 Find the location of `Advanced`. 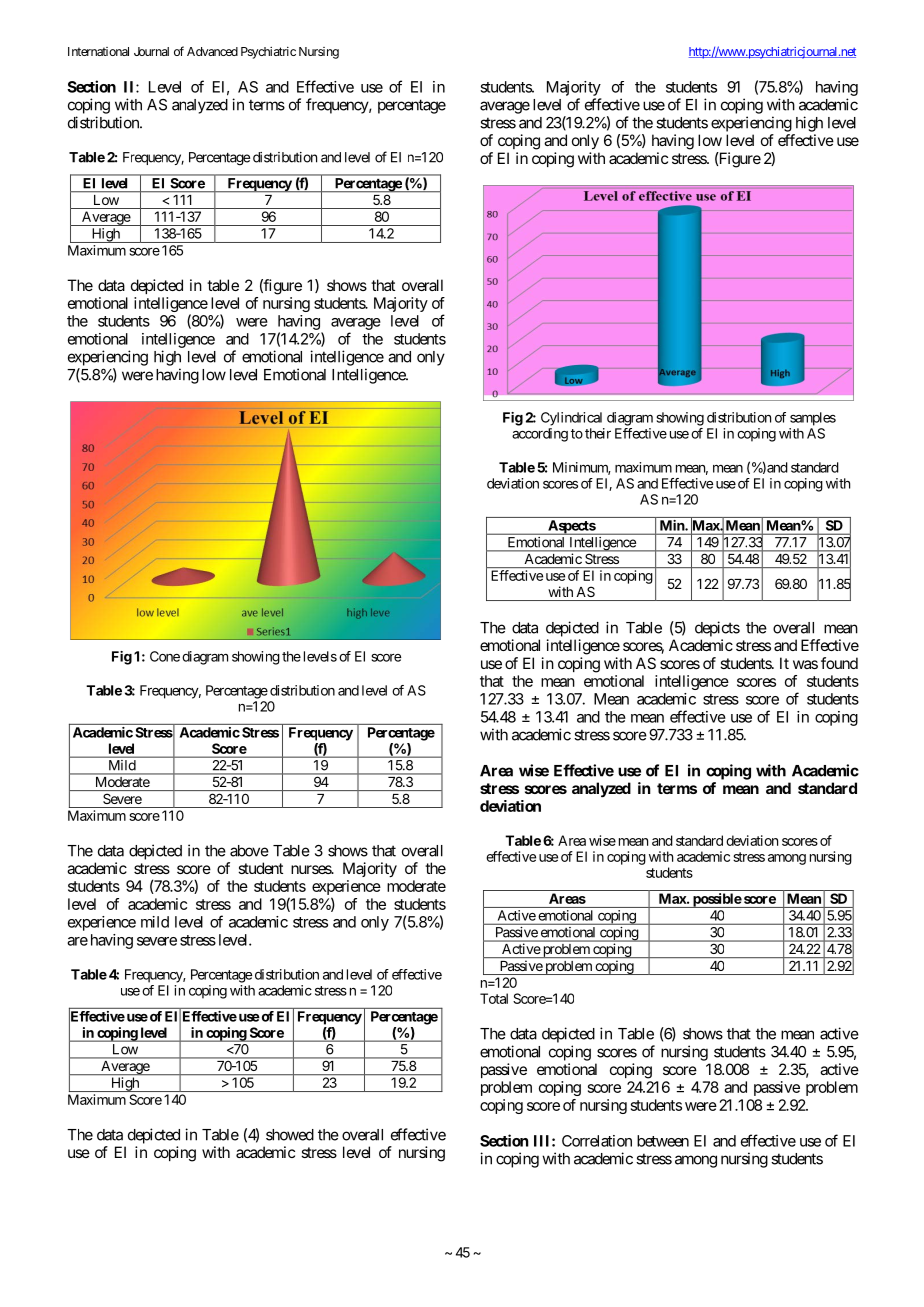

Advanced is located at coordinates (212, 51).
